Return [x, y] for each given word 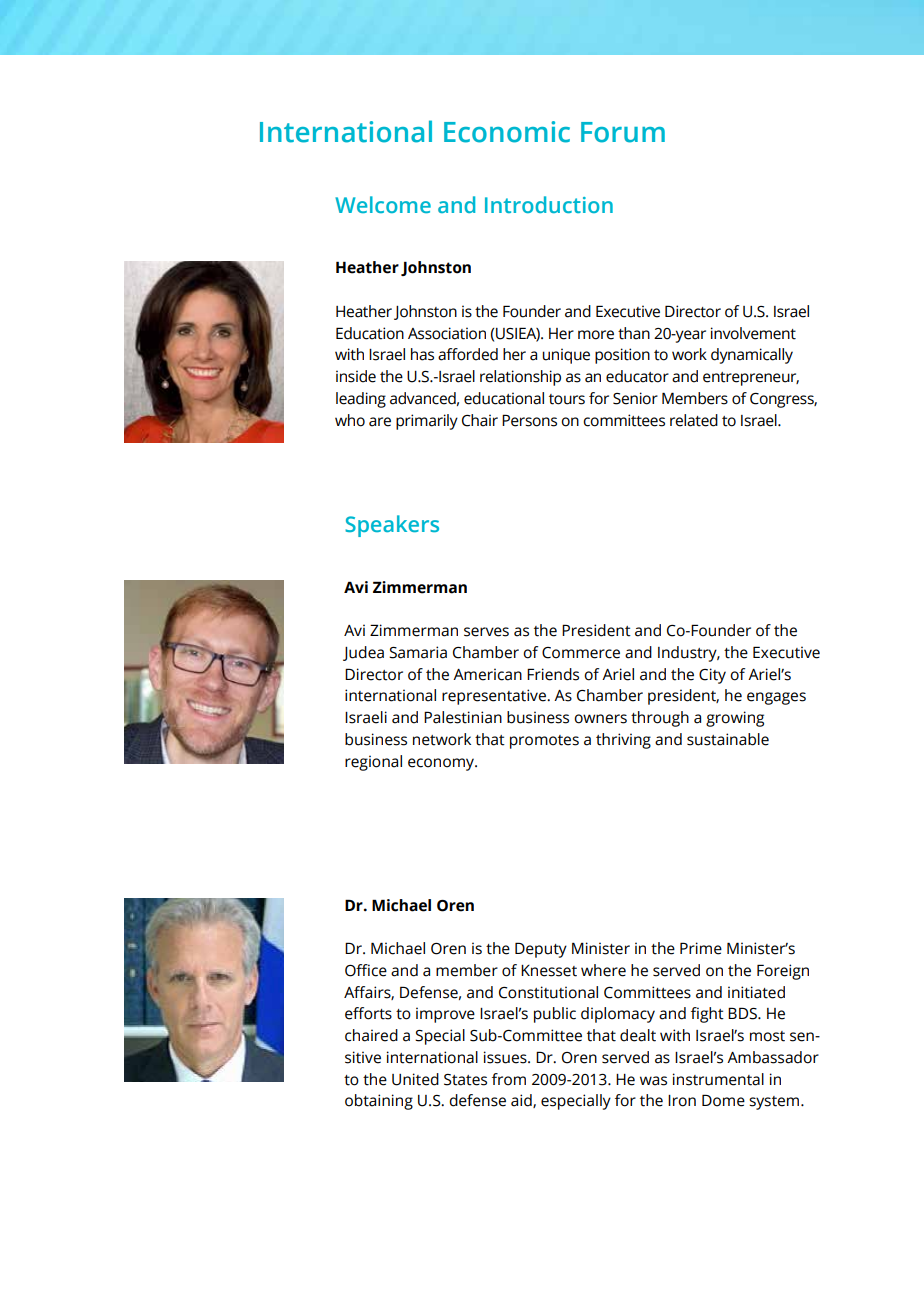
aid [522, 1101]
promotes [544, 742]
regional [373, 763]
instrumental [718, 1079]
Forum [623, 132]
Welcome [383, 204]
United [415, 1079]
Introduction [549, 204]
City [712, 676]
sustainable [728, 739]
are [380, 422]
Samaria [418, 652]
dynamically [752, 356]
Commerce [581, 653]
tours [567, 399]
